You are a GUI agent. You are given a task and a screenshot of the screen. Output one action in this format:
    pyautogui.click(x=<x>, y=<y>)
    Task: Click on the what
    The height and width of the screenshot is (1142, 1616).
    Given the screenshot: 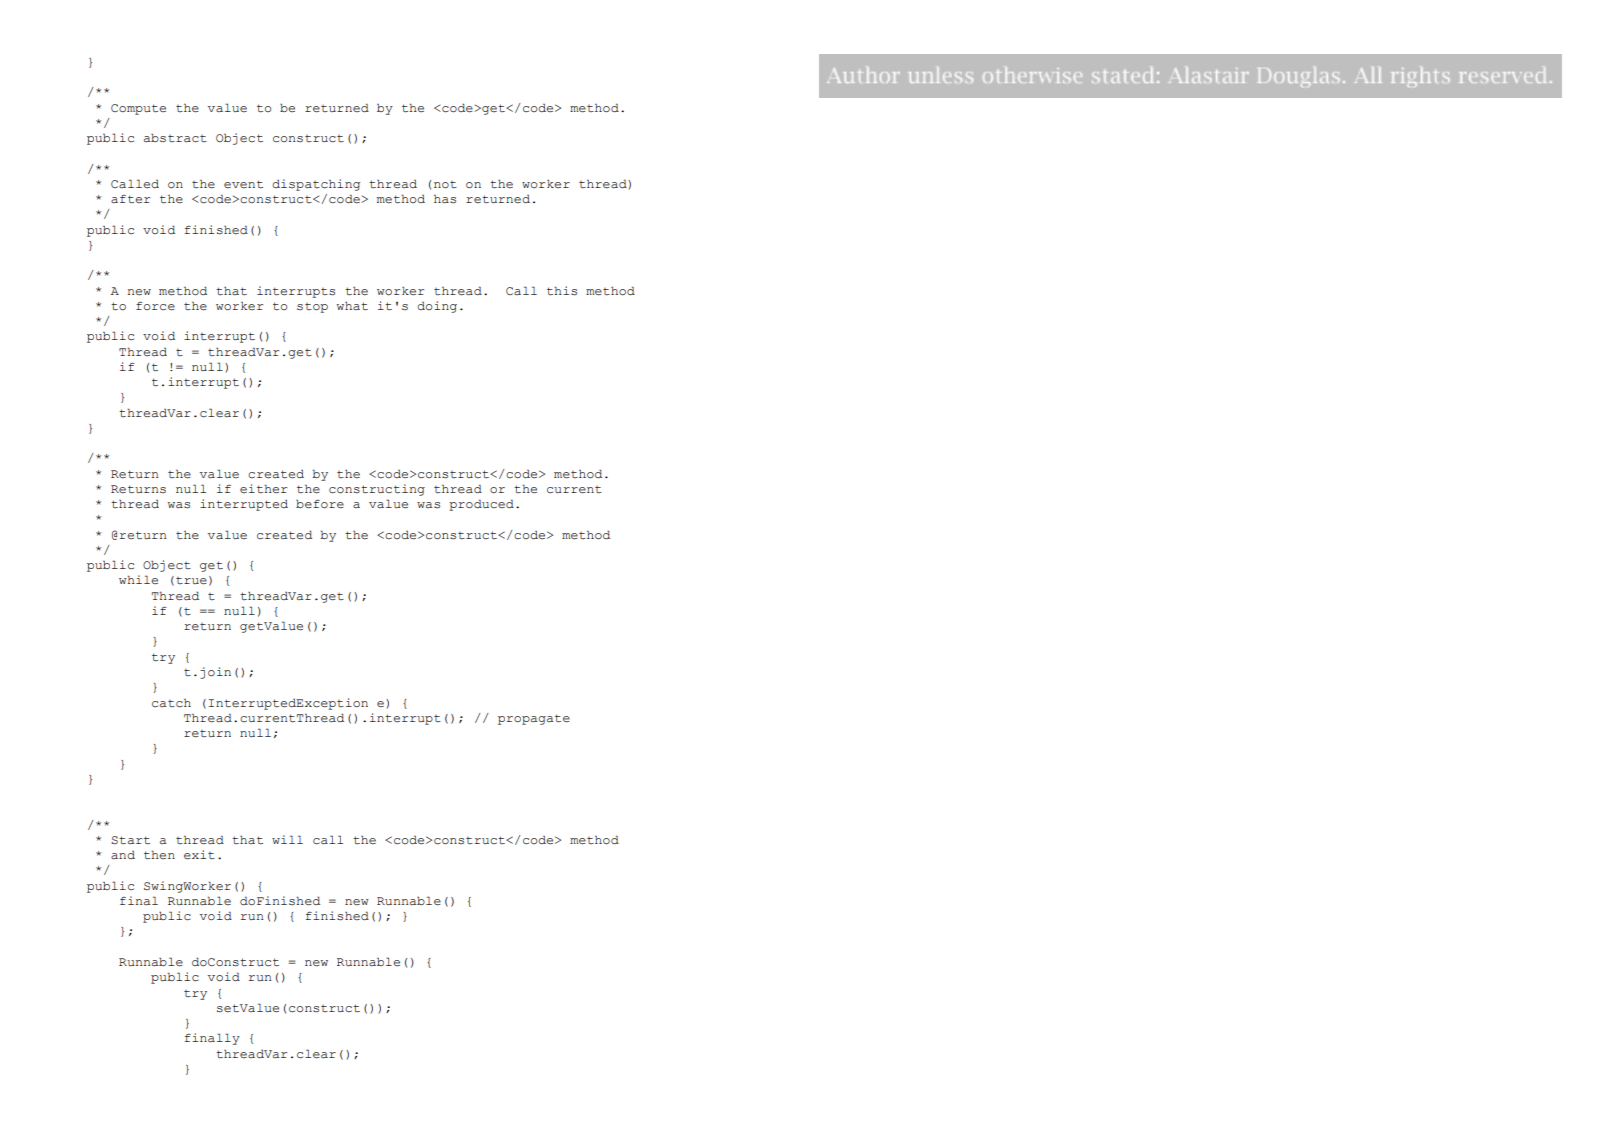 What is the action you would take?
    pyautogui.click(x=352, y=306)
